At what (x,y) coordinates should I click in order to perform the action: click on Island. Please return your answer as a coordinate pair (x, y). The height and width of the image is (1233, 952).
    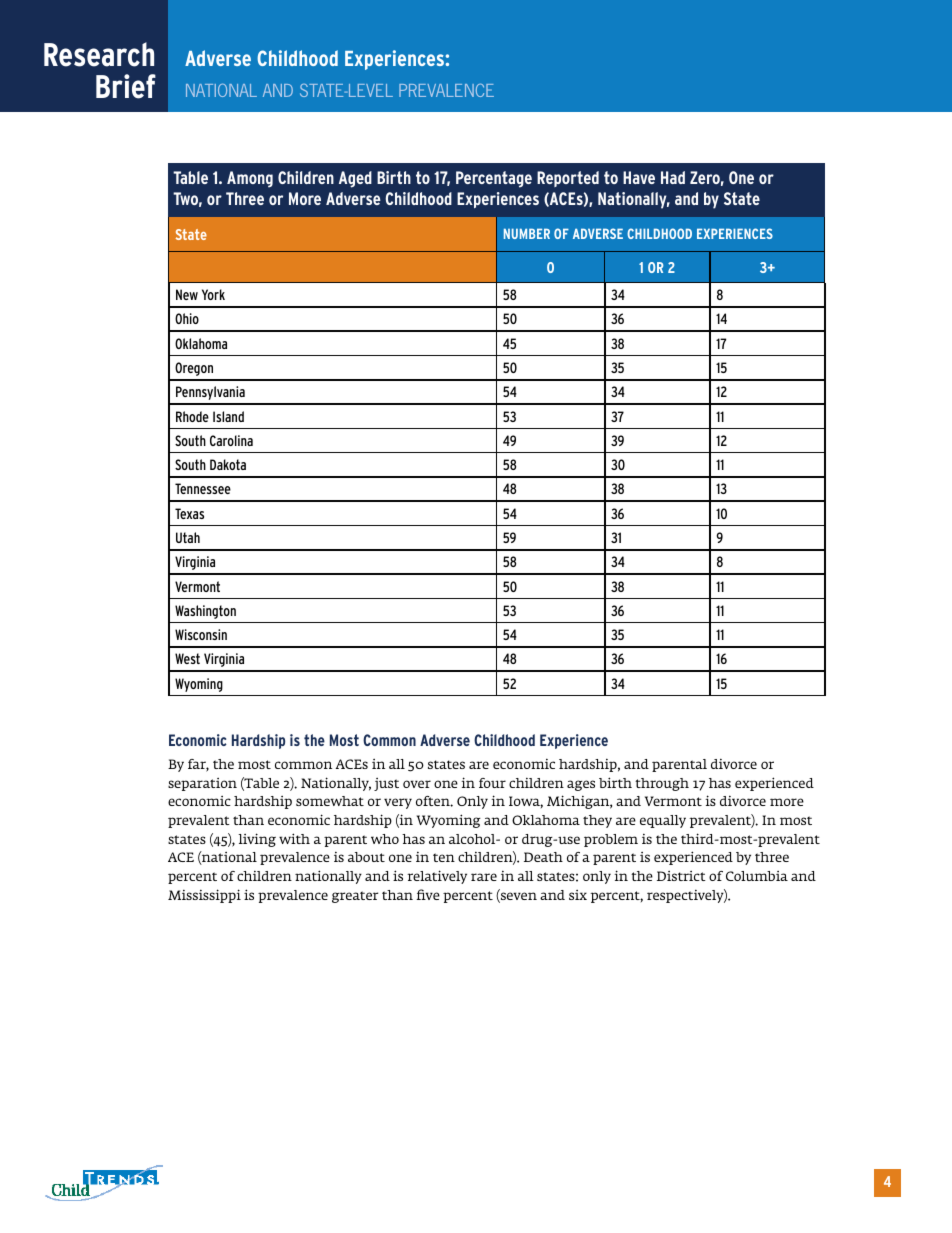
    Looking at the image, I should click on (228, 416).
